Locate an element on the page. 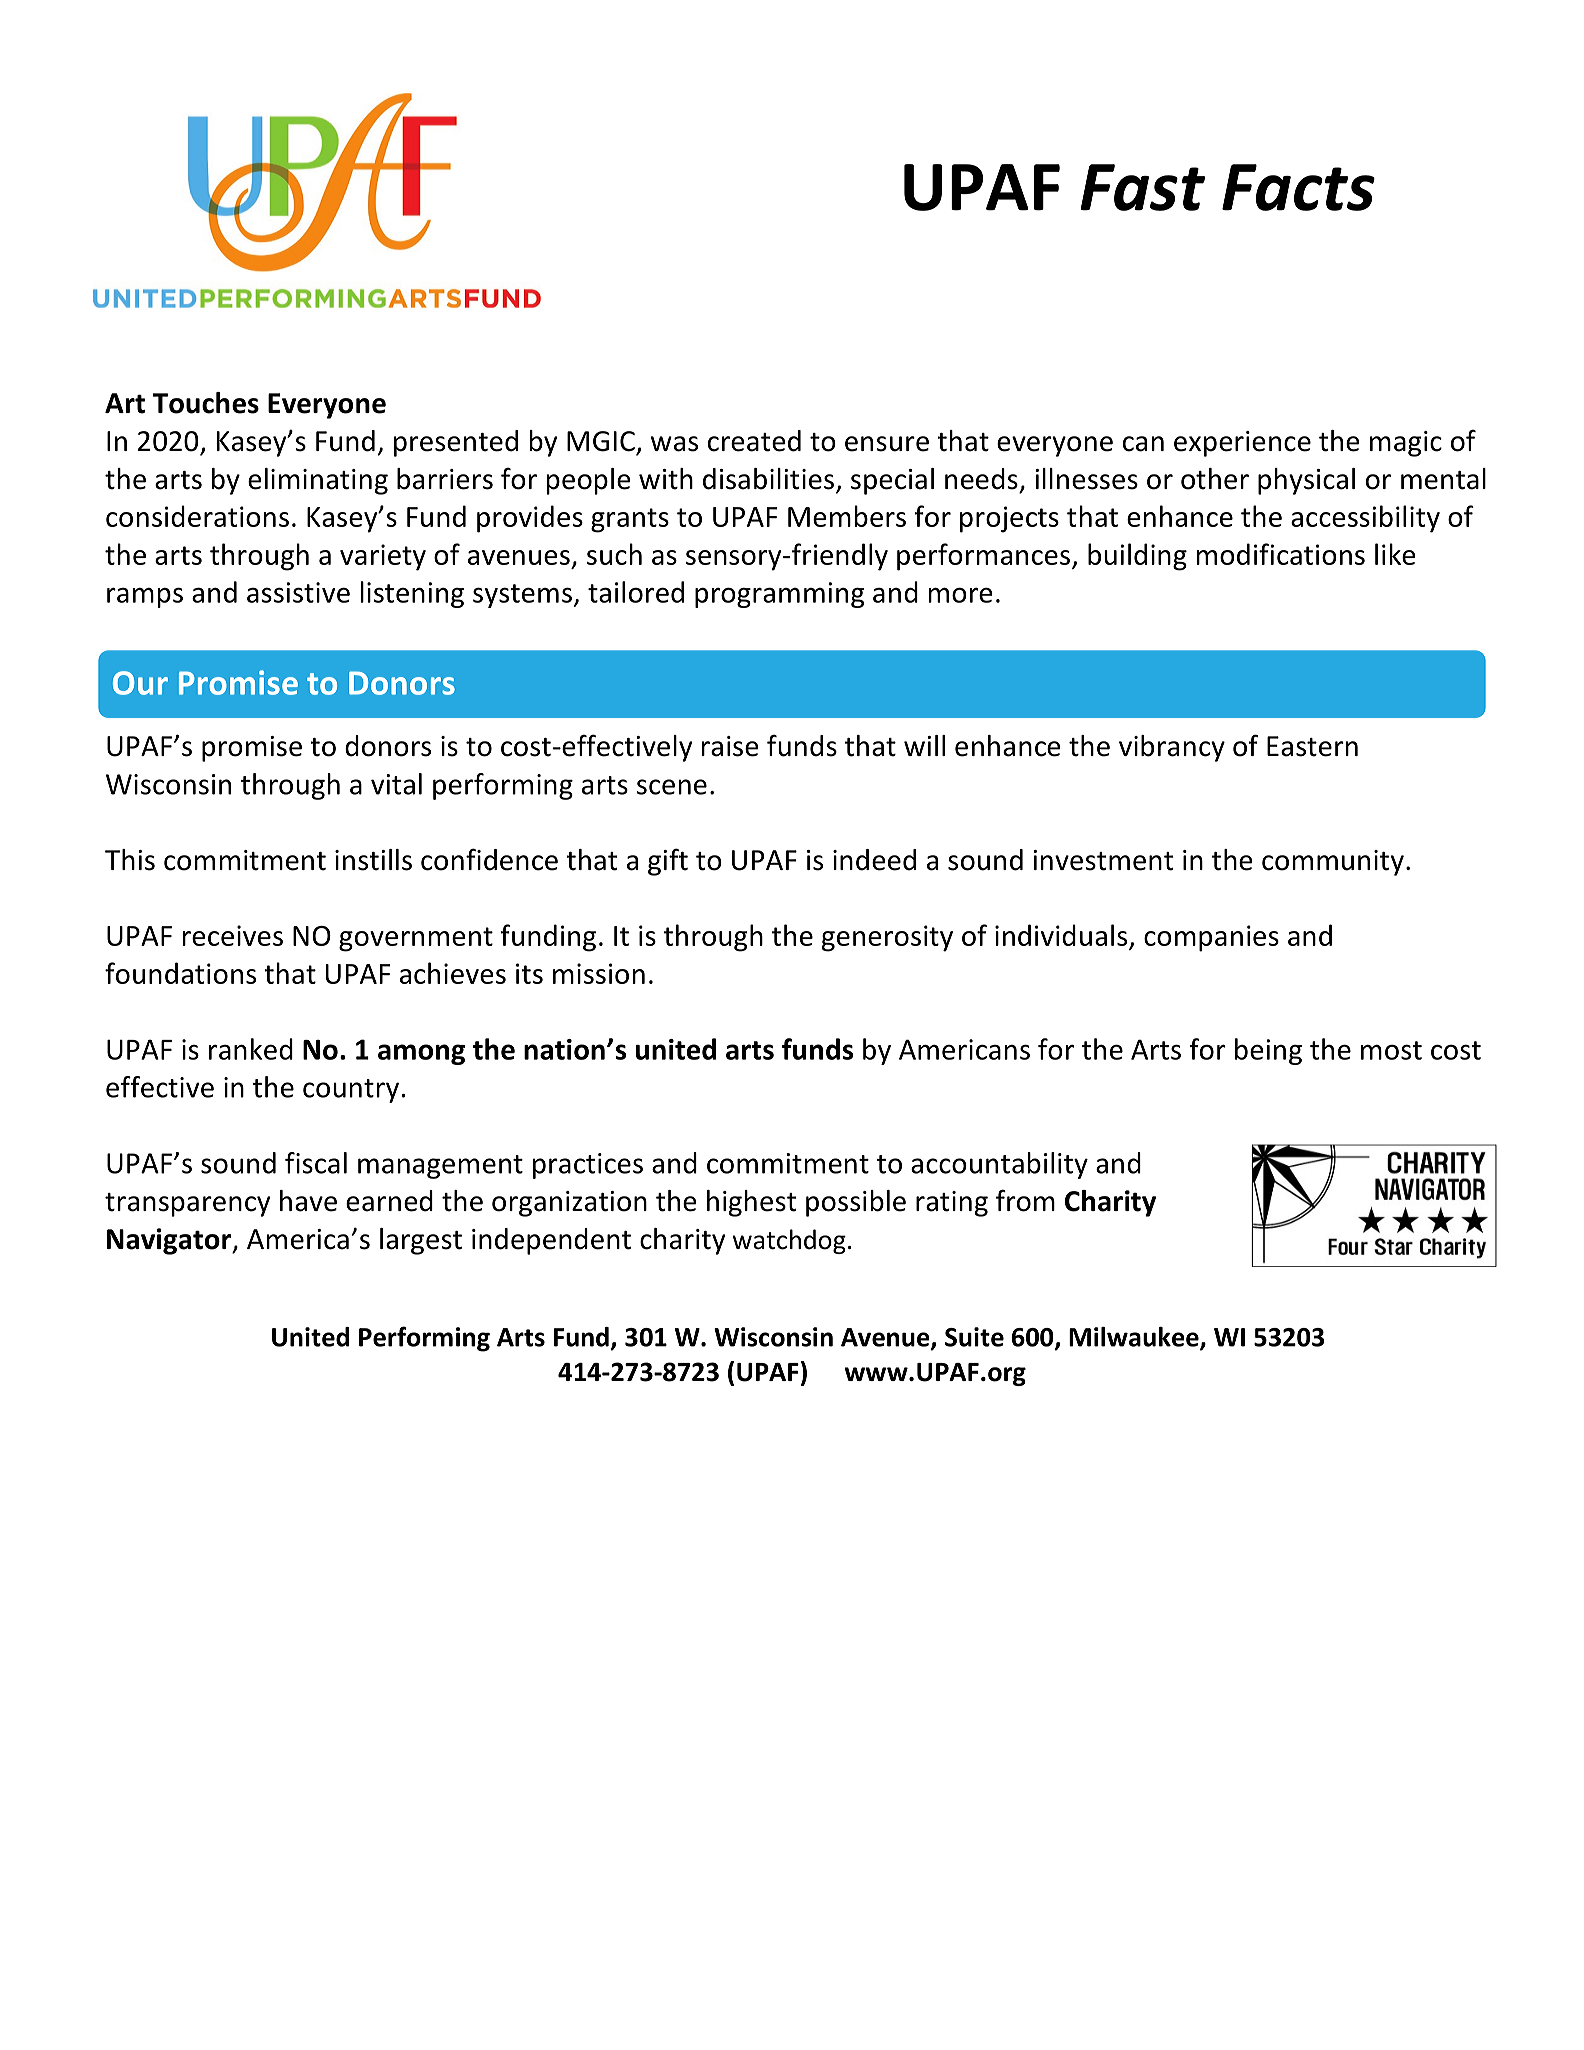 The image size is (1584, 2050). modifications is located at coordinates (1281, 554).
